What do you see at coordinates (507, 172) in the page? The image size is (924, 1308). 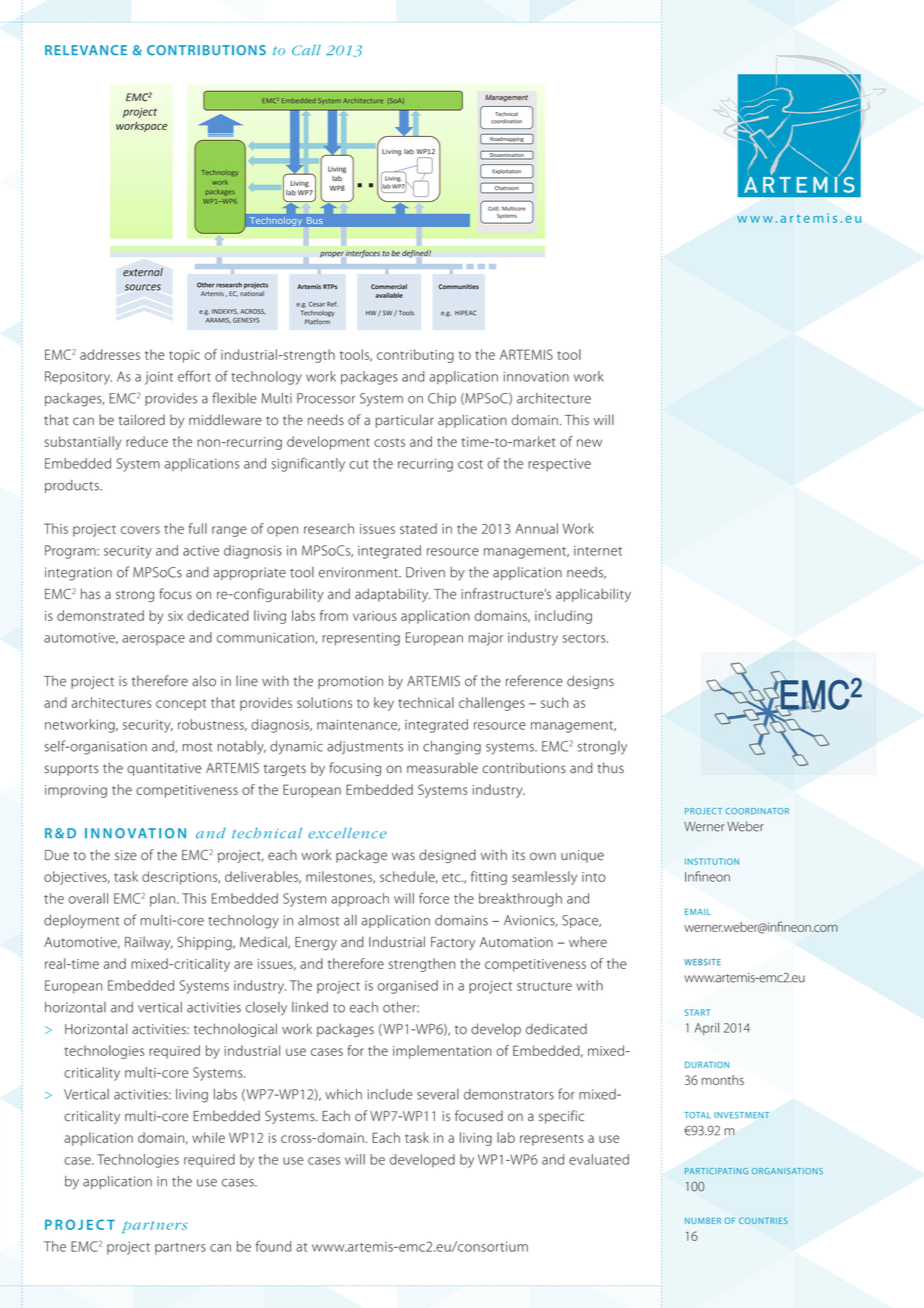 I see `Exploitation` at bounding box center [507, 172].
